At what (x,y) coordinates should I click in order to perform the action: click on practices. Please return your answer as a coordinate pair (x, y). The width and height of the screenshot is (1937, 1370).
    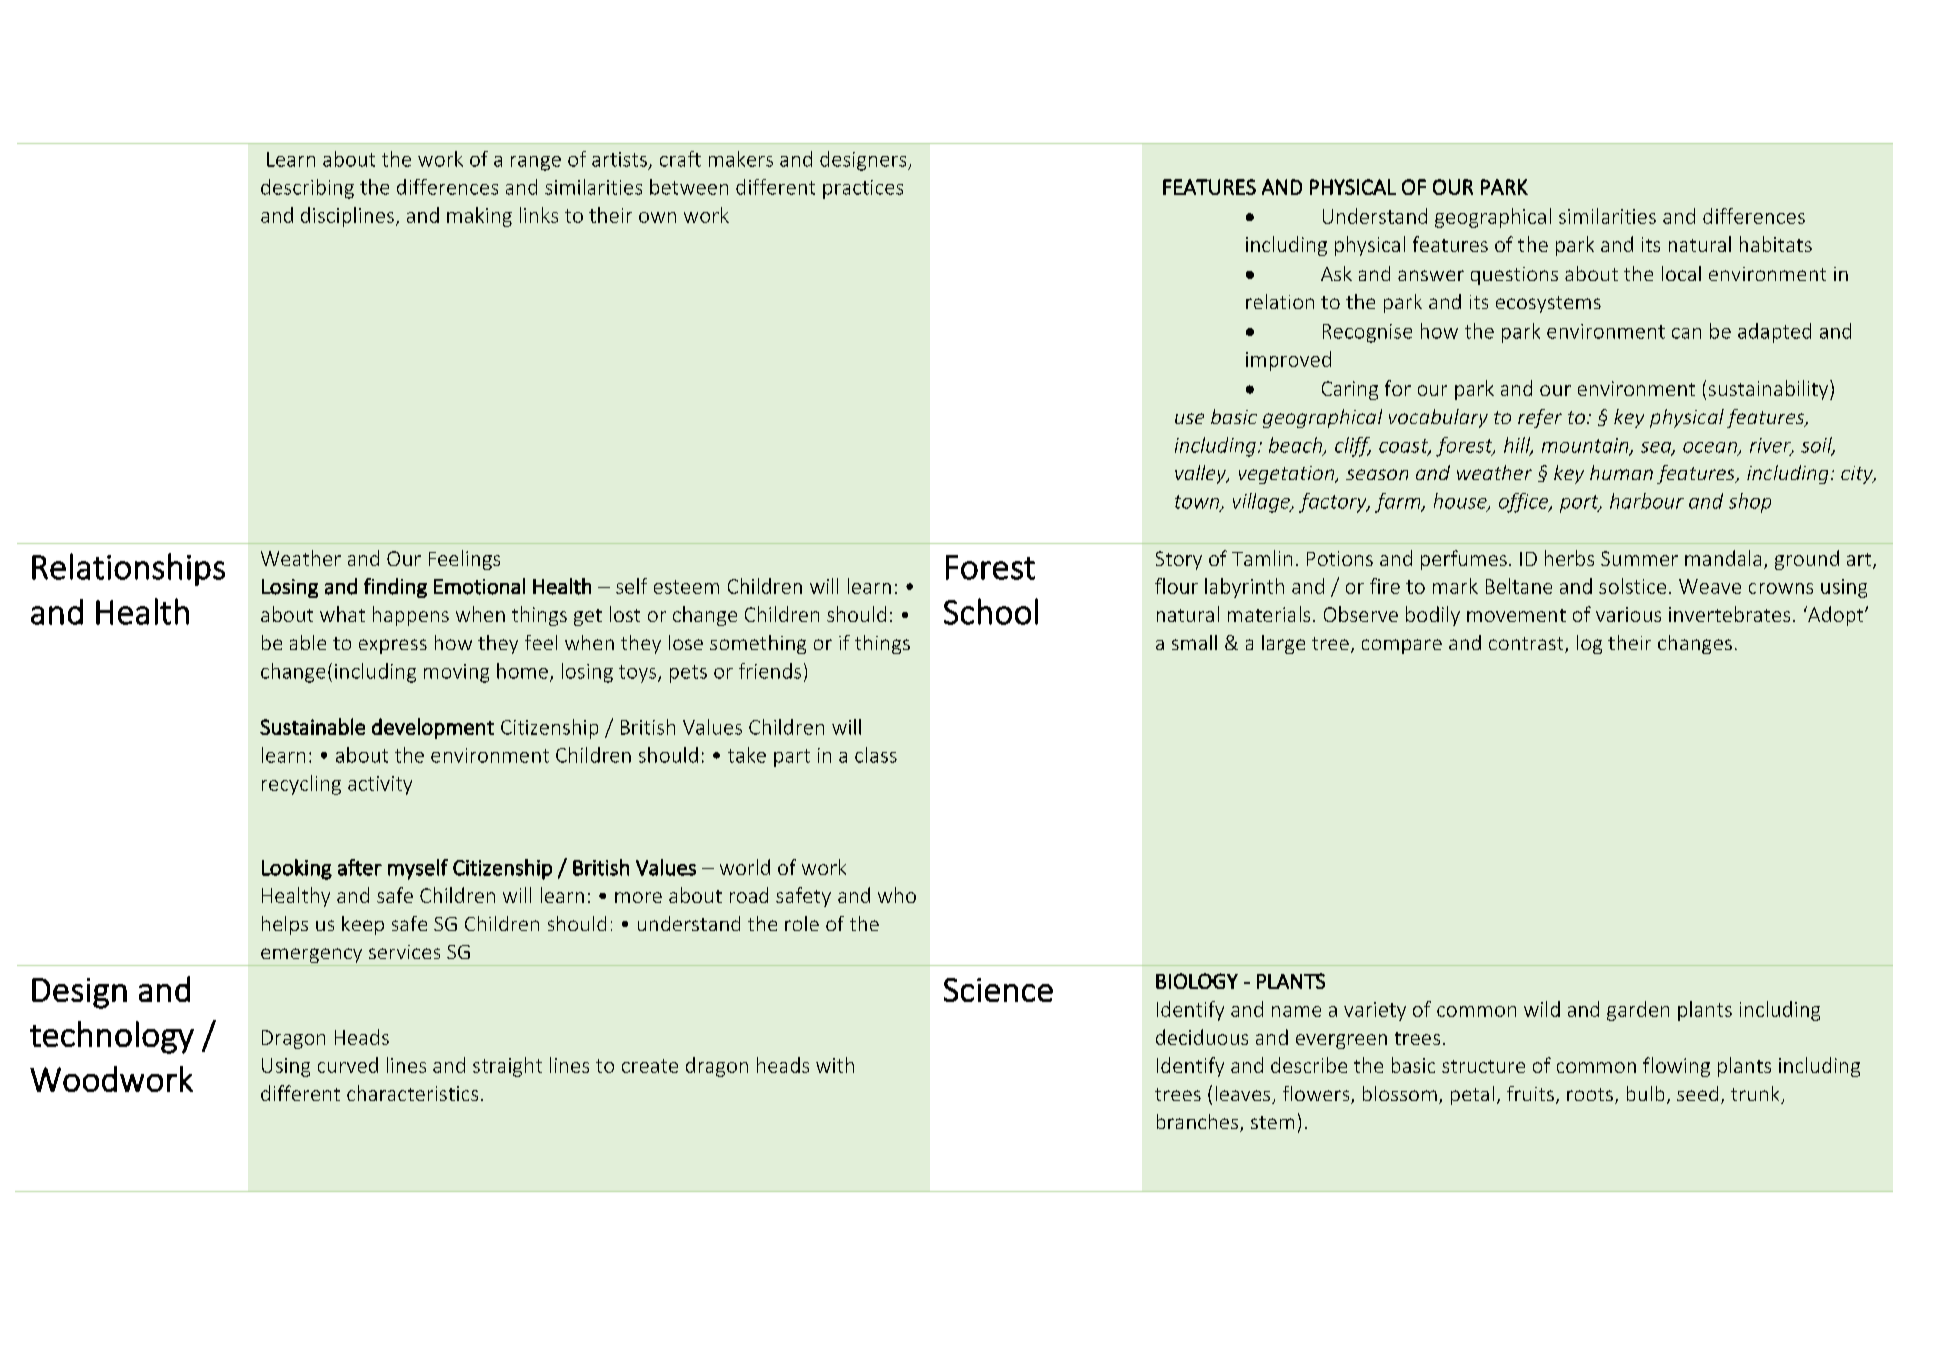
    Looking at the image, I should click on (863, 189).
